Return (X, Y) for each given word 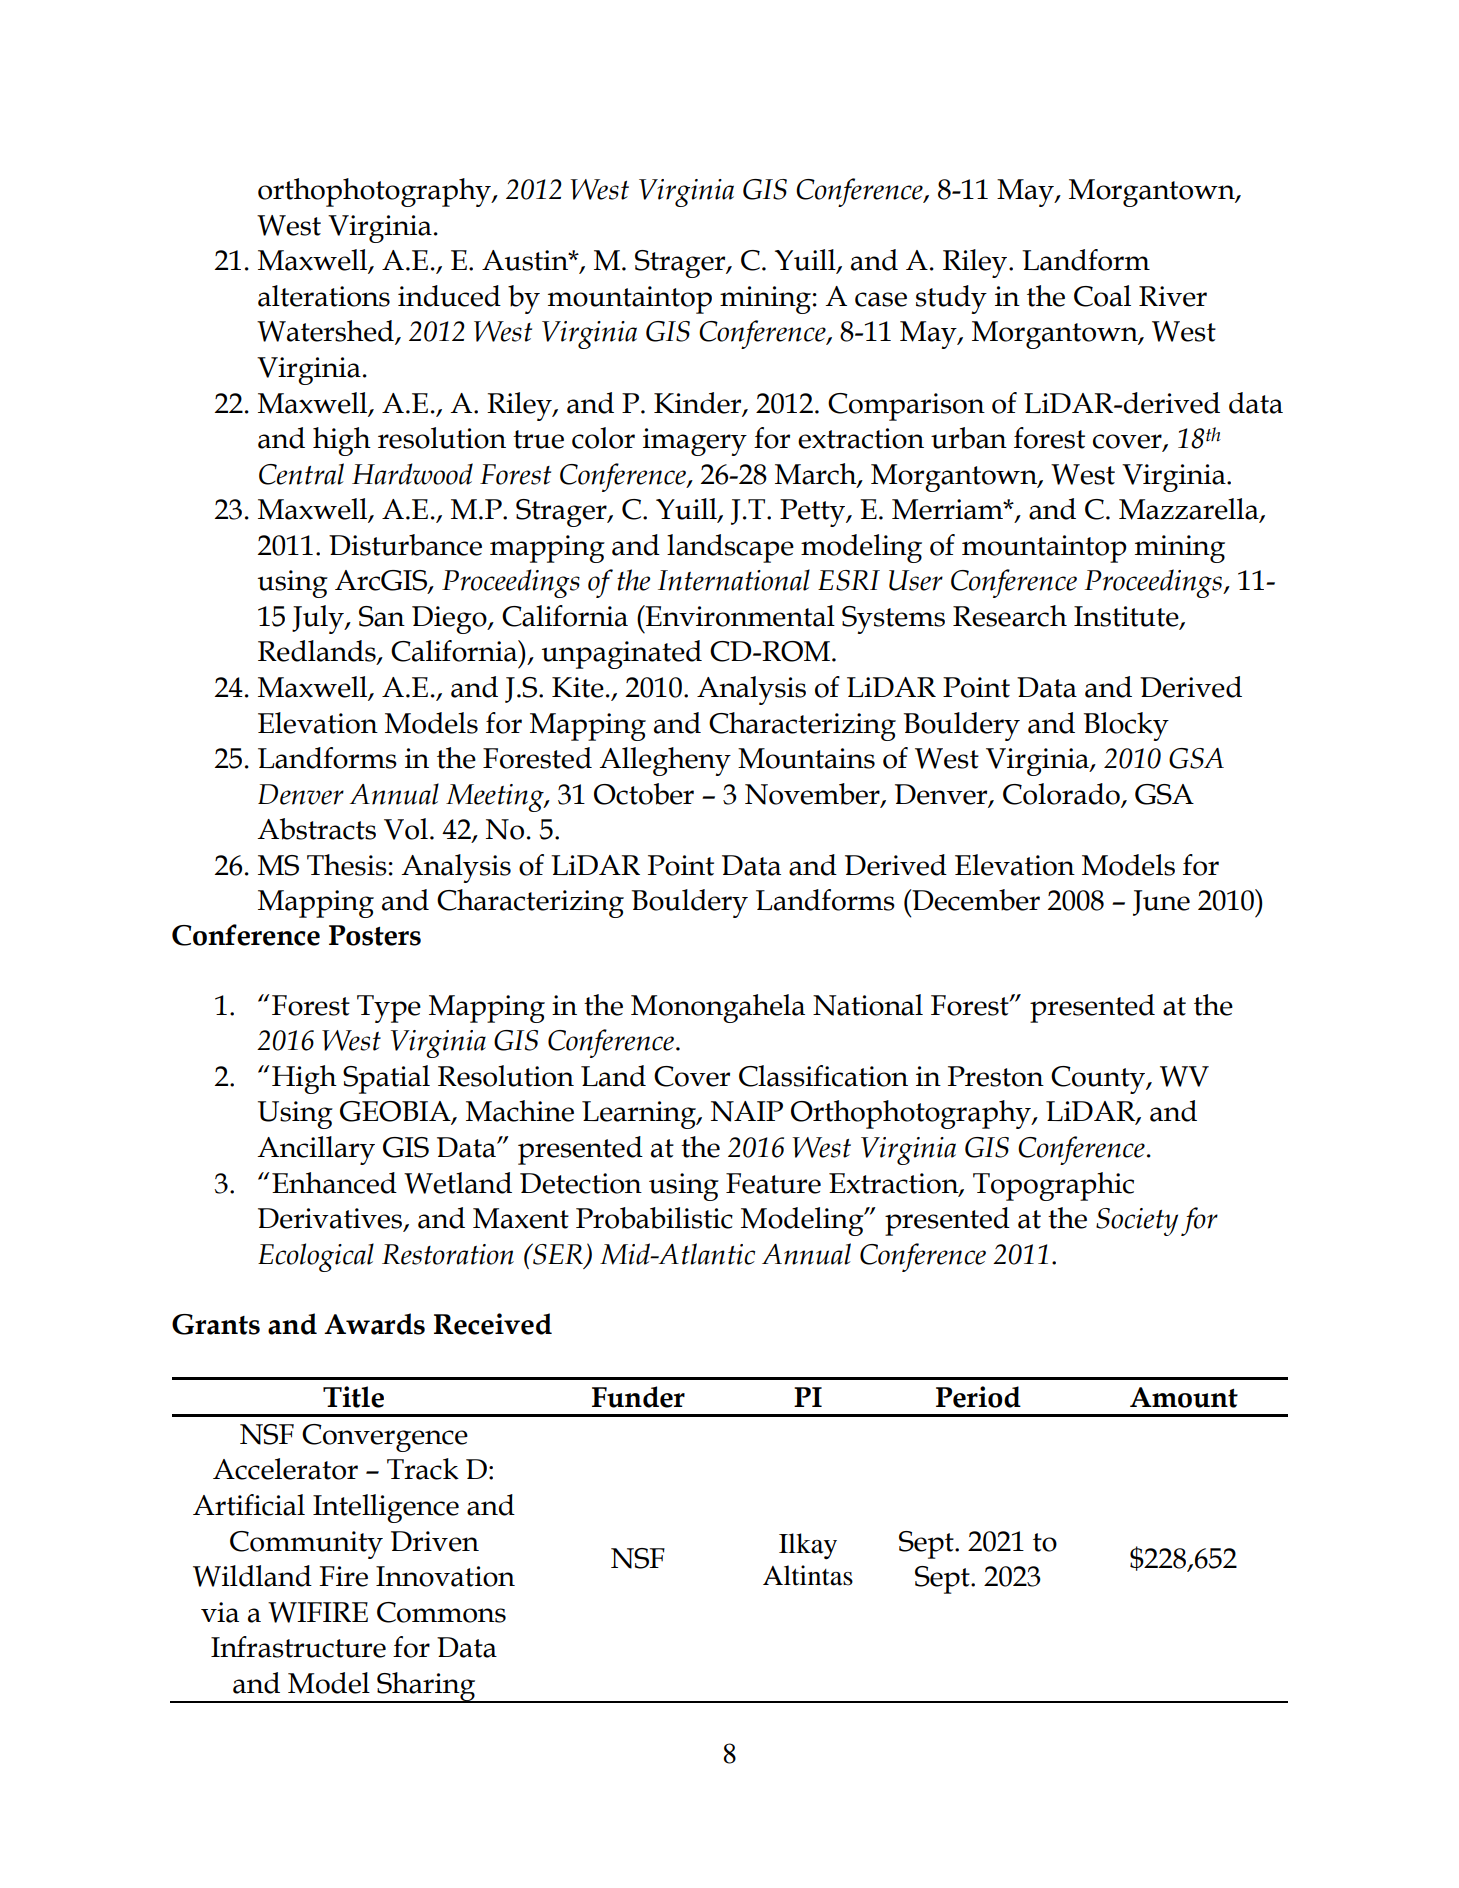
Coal (1102, 296)
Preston (996, 1076)
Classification (823, 1076)
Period (978, 1397)
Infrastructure (298, 1647)
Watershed (326, 332)
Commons (441, 1612)
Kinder (699, 403)
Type (389, 1009)
